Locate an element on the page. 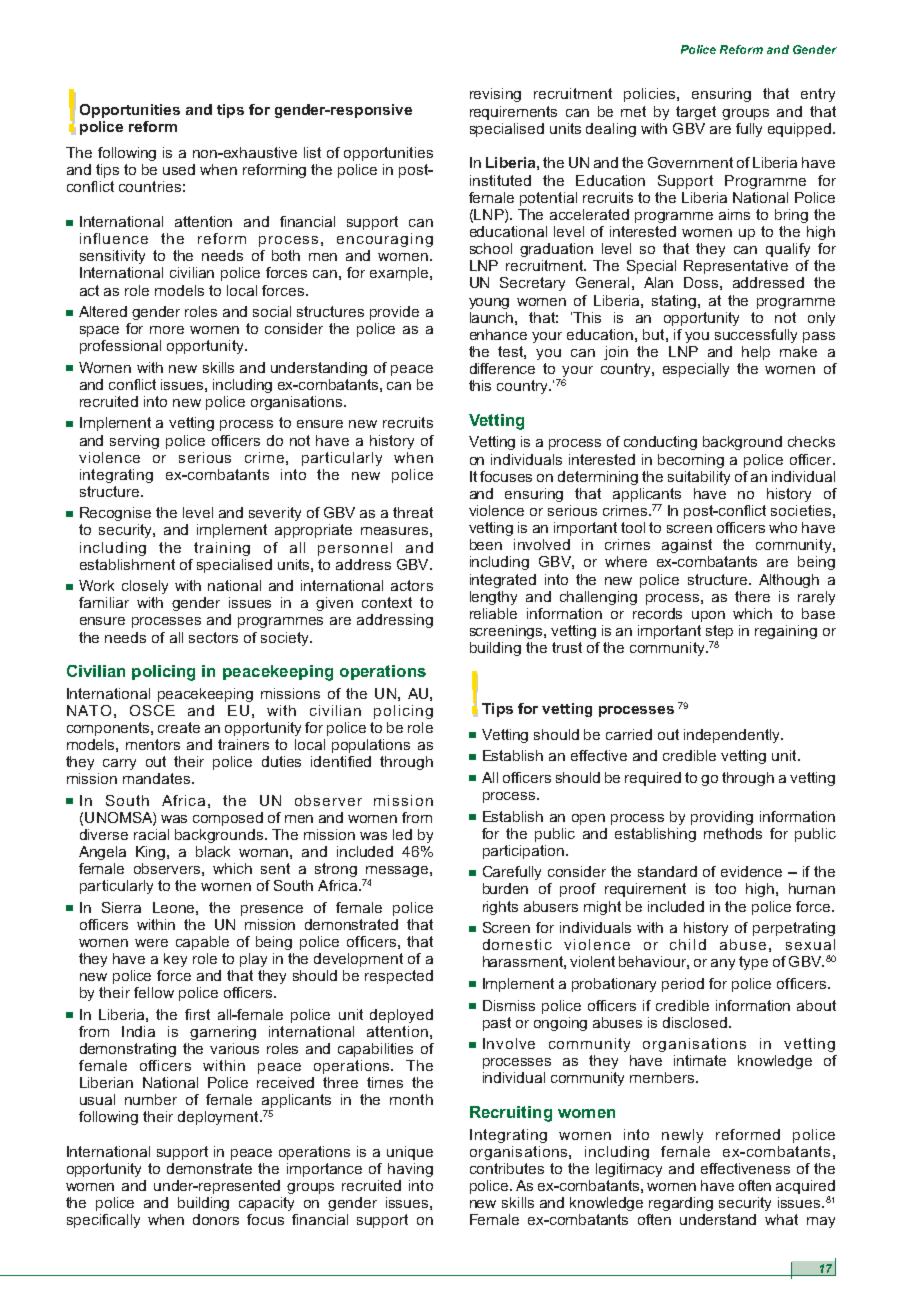 The width and height of the image is (924, 1308). help is located at coordinates (756, 353).
